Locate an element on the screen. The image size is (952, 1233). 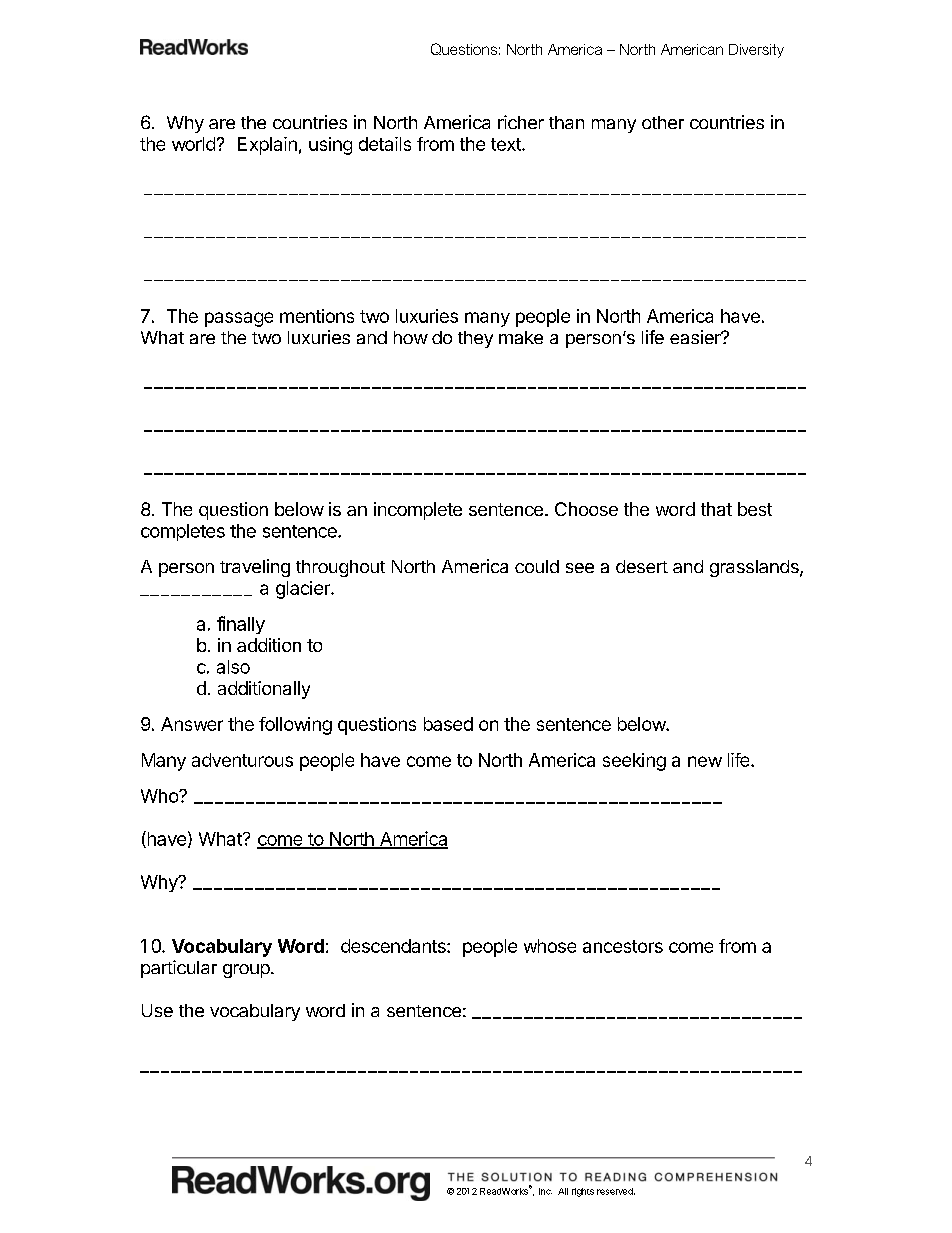
world is located at coordinates (193, 144).
